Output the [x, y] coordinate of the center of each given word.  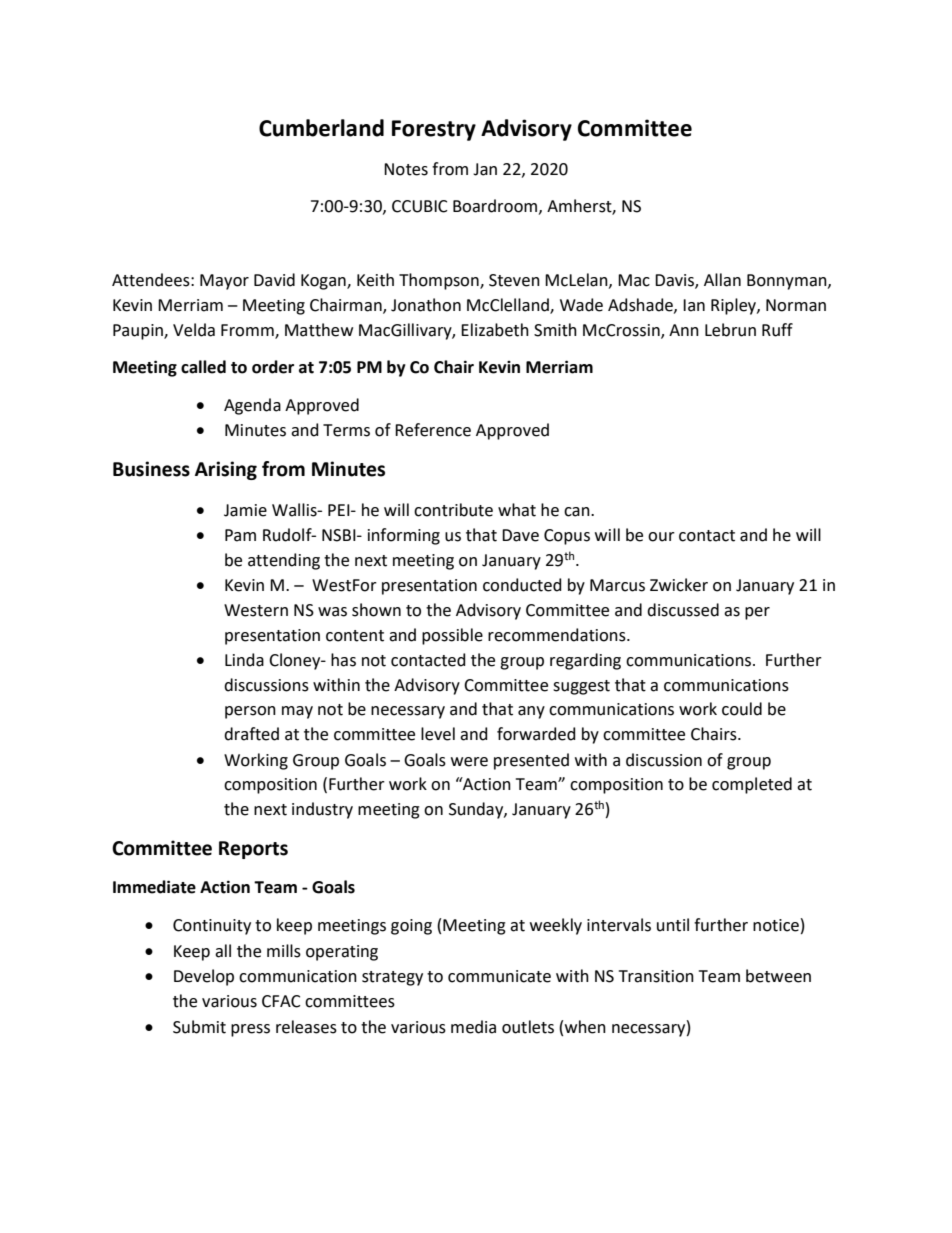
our [661, 537]
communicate [499, 976]
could [742, 709]
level [438, 734]
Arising [226, 470]
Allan [722, 280]
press [250, 1030]
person [250, 712]
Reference [433, 430]
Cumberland [321, 128]
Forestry [434, 130]
